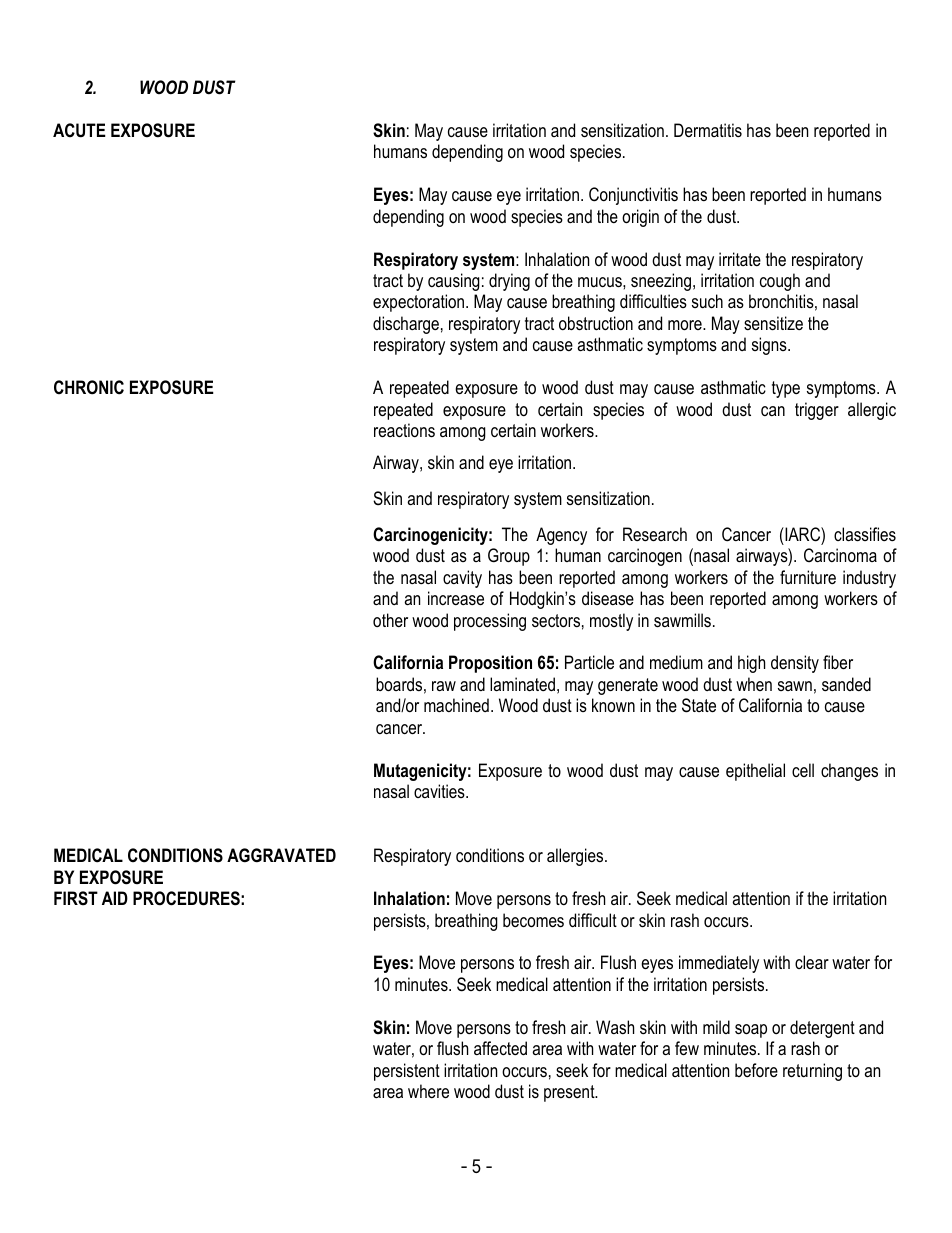  Describe the element at coordinates (633, 196) in the document. I see `Conjunctivitis` at that location.
